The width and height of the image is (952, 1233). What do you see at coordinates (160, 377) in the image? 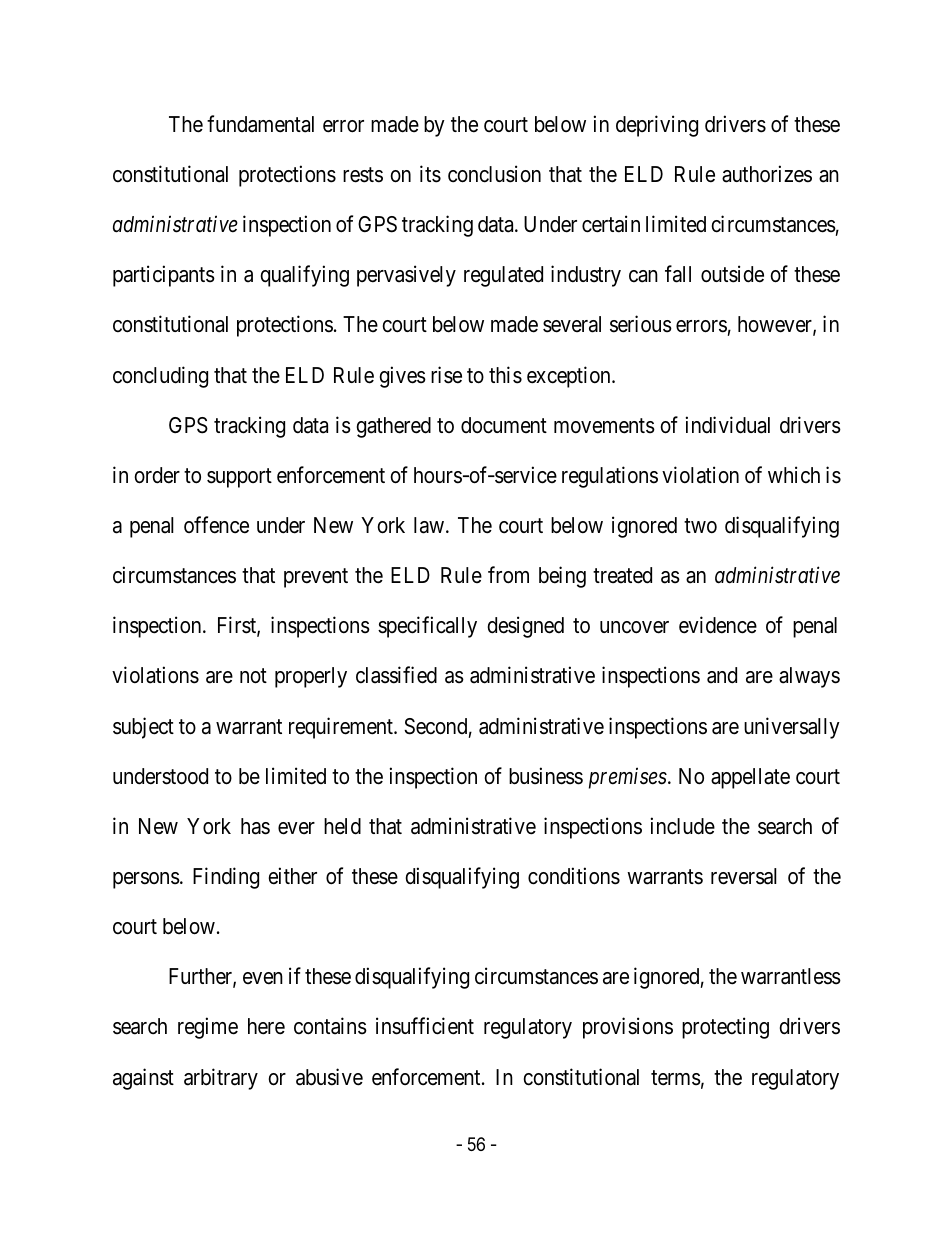
I see `concluding` at bounding box center [160, 377].
